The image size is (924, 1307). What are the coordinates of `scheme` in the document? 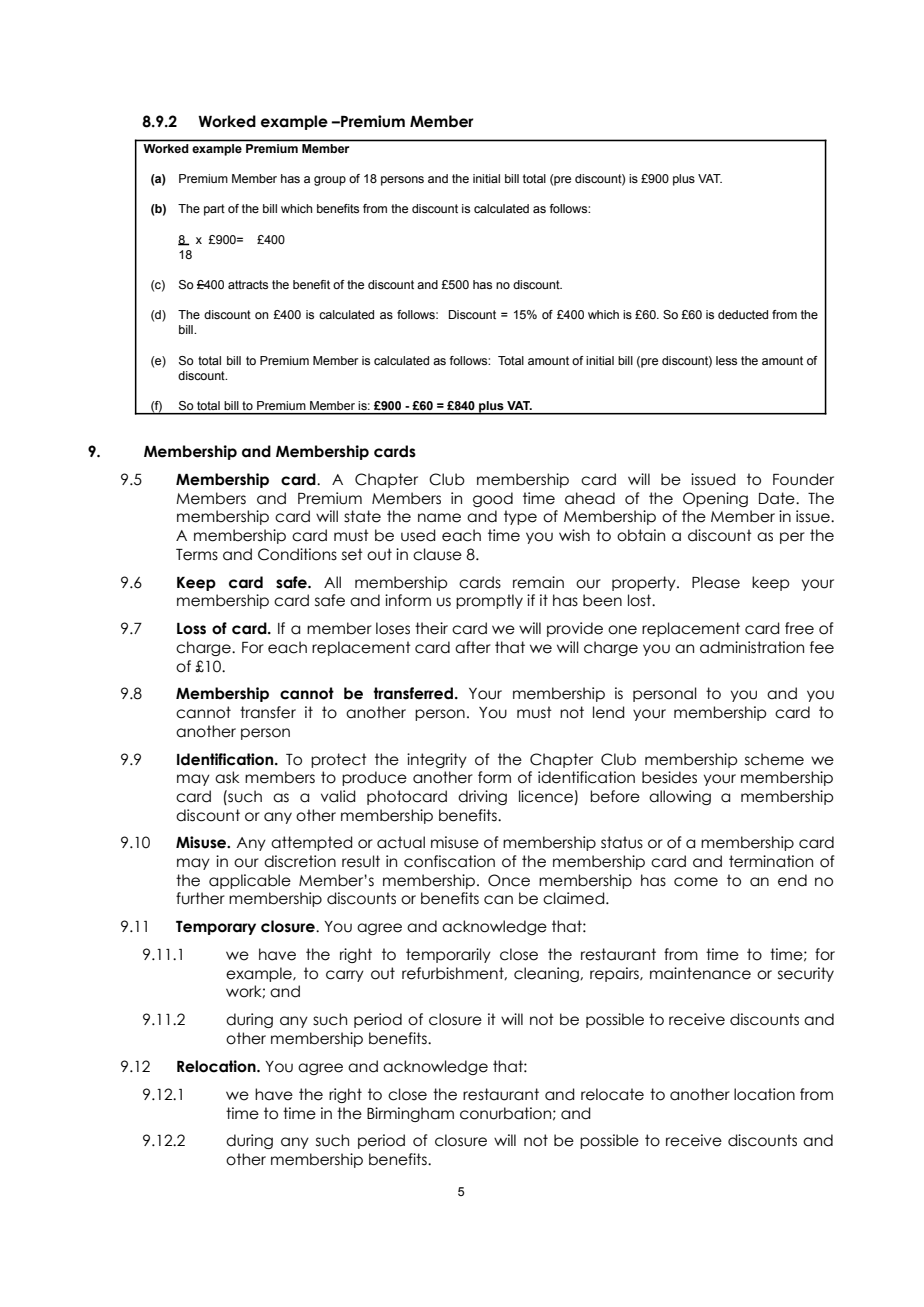 It's located at (774, 759).
